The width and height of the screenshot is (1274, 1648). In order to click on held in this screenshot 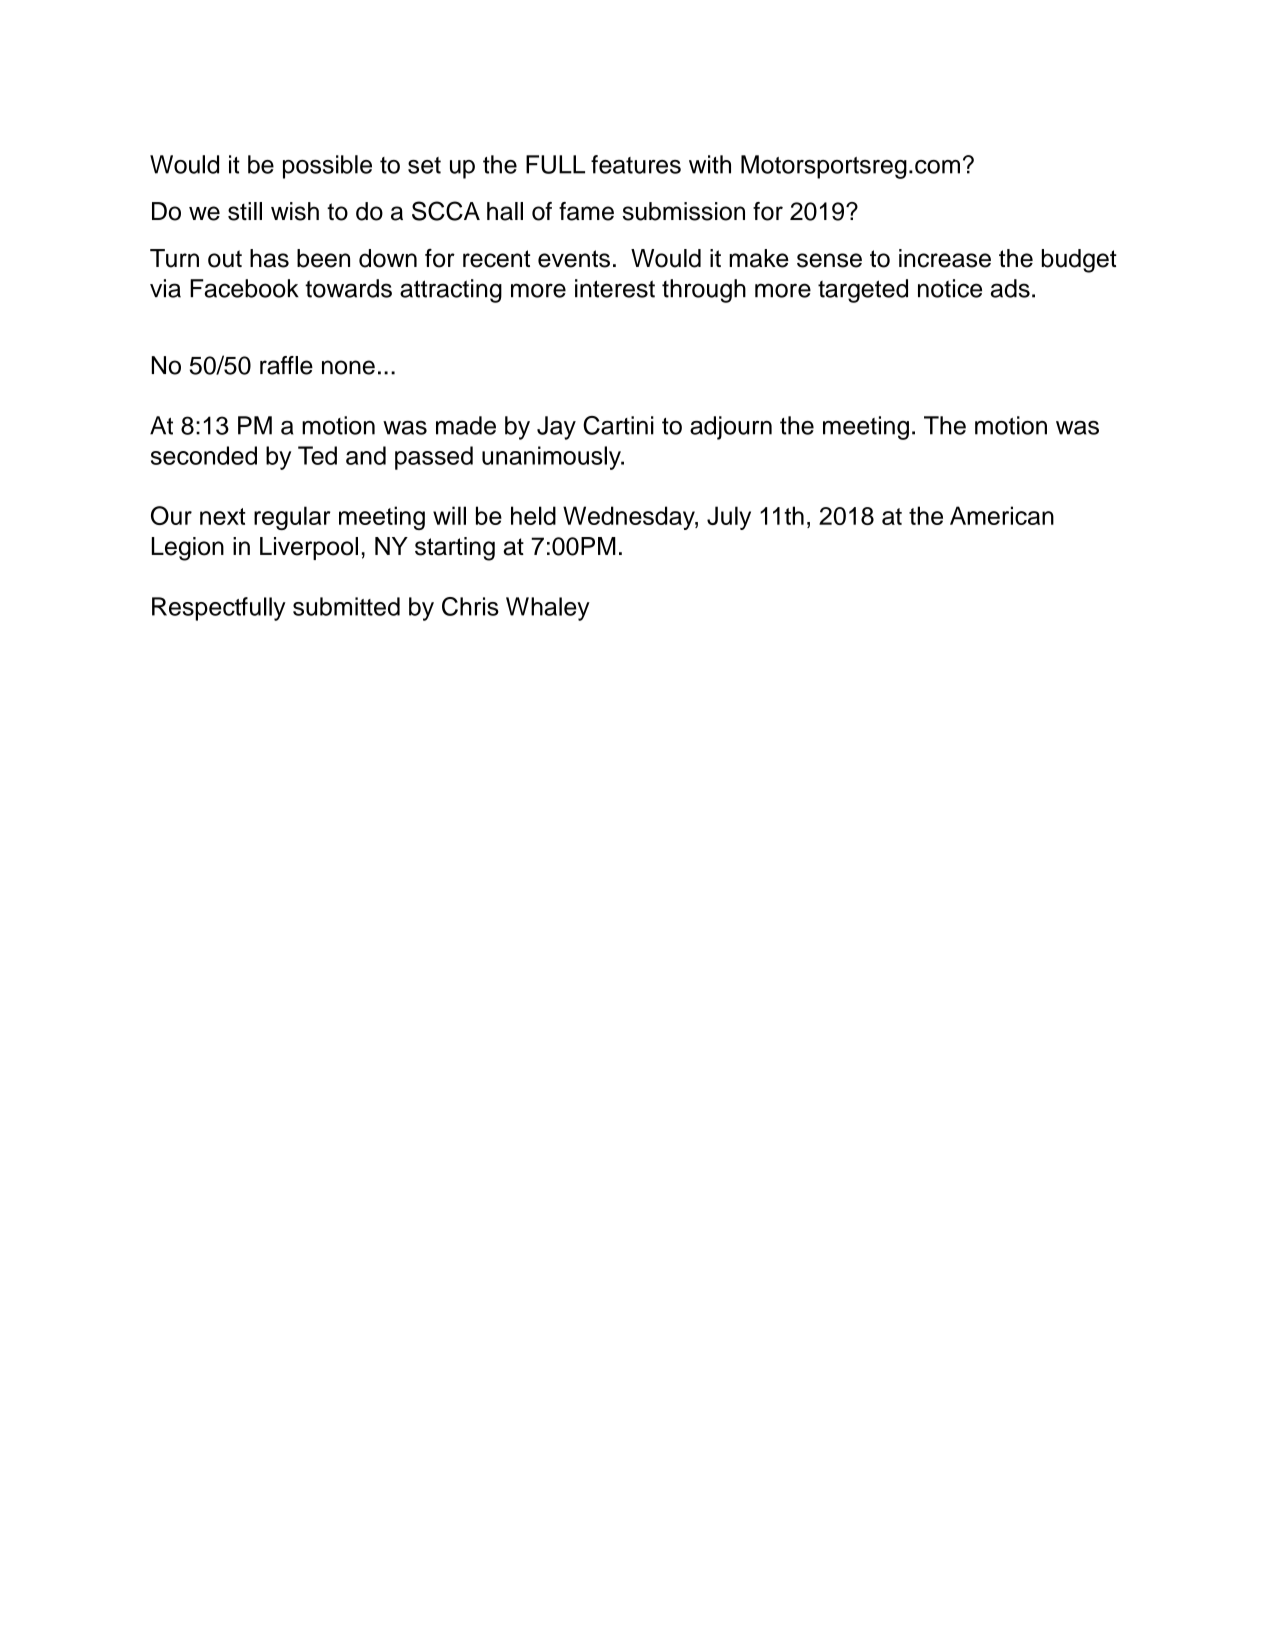, I will do `click(533, 515)`.
